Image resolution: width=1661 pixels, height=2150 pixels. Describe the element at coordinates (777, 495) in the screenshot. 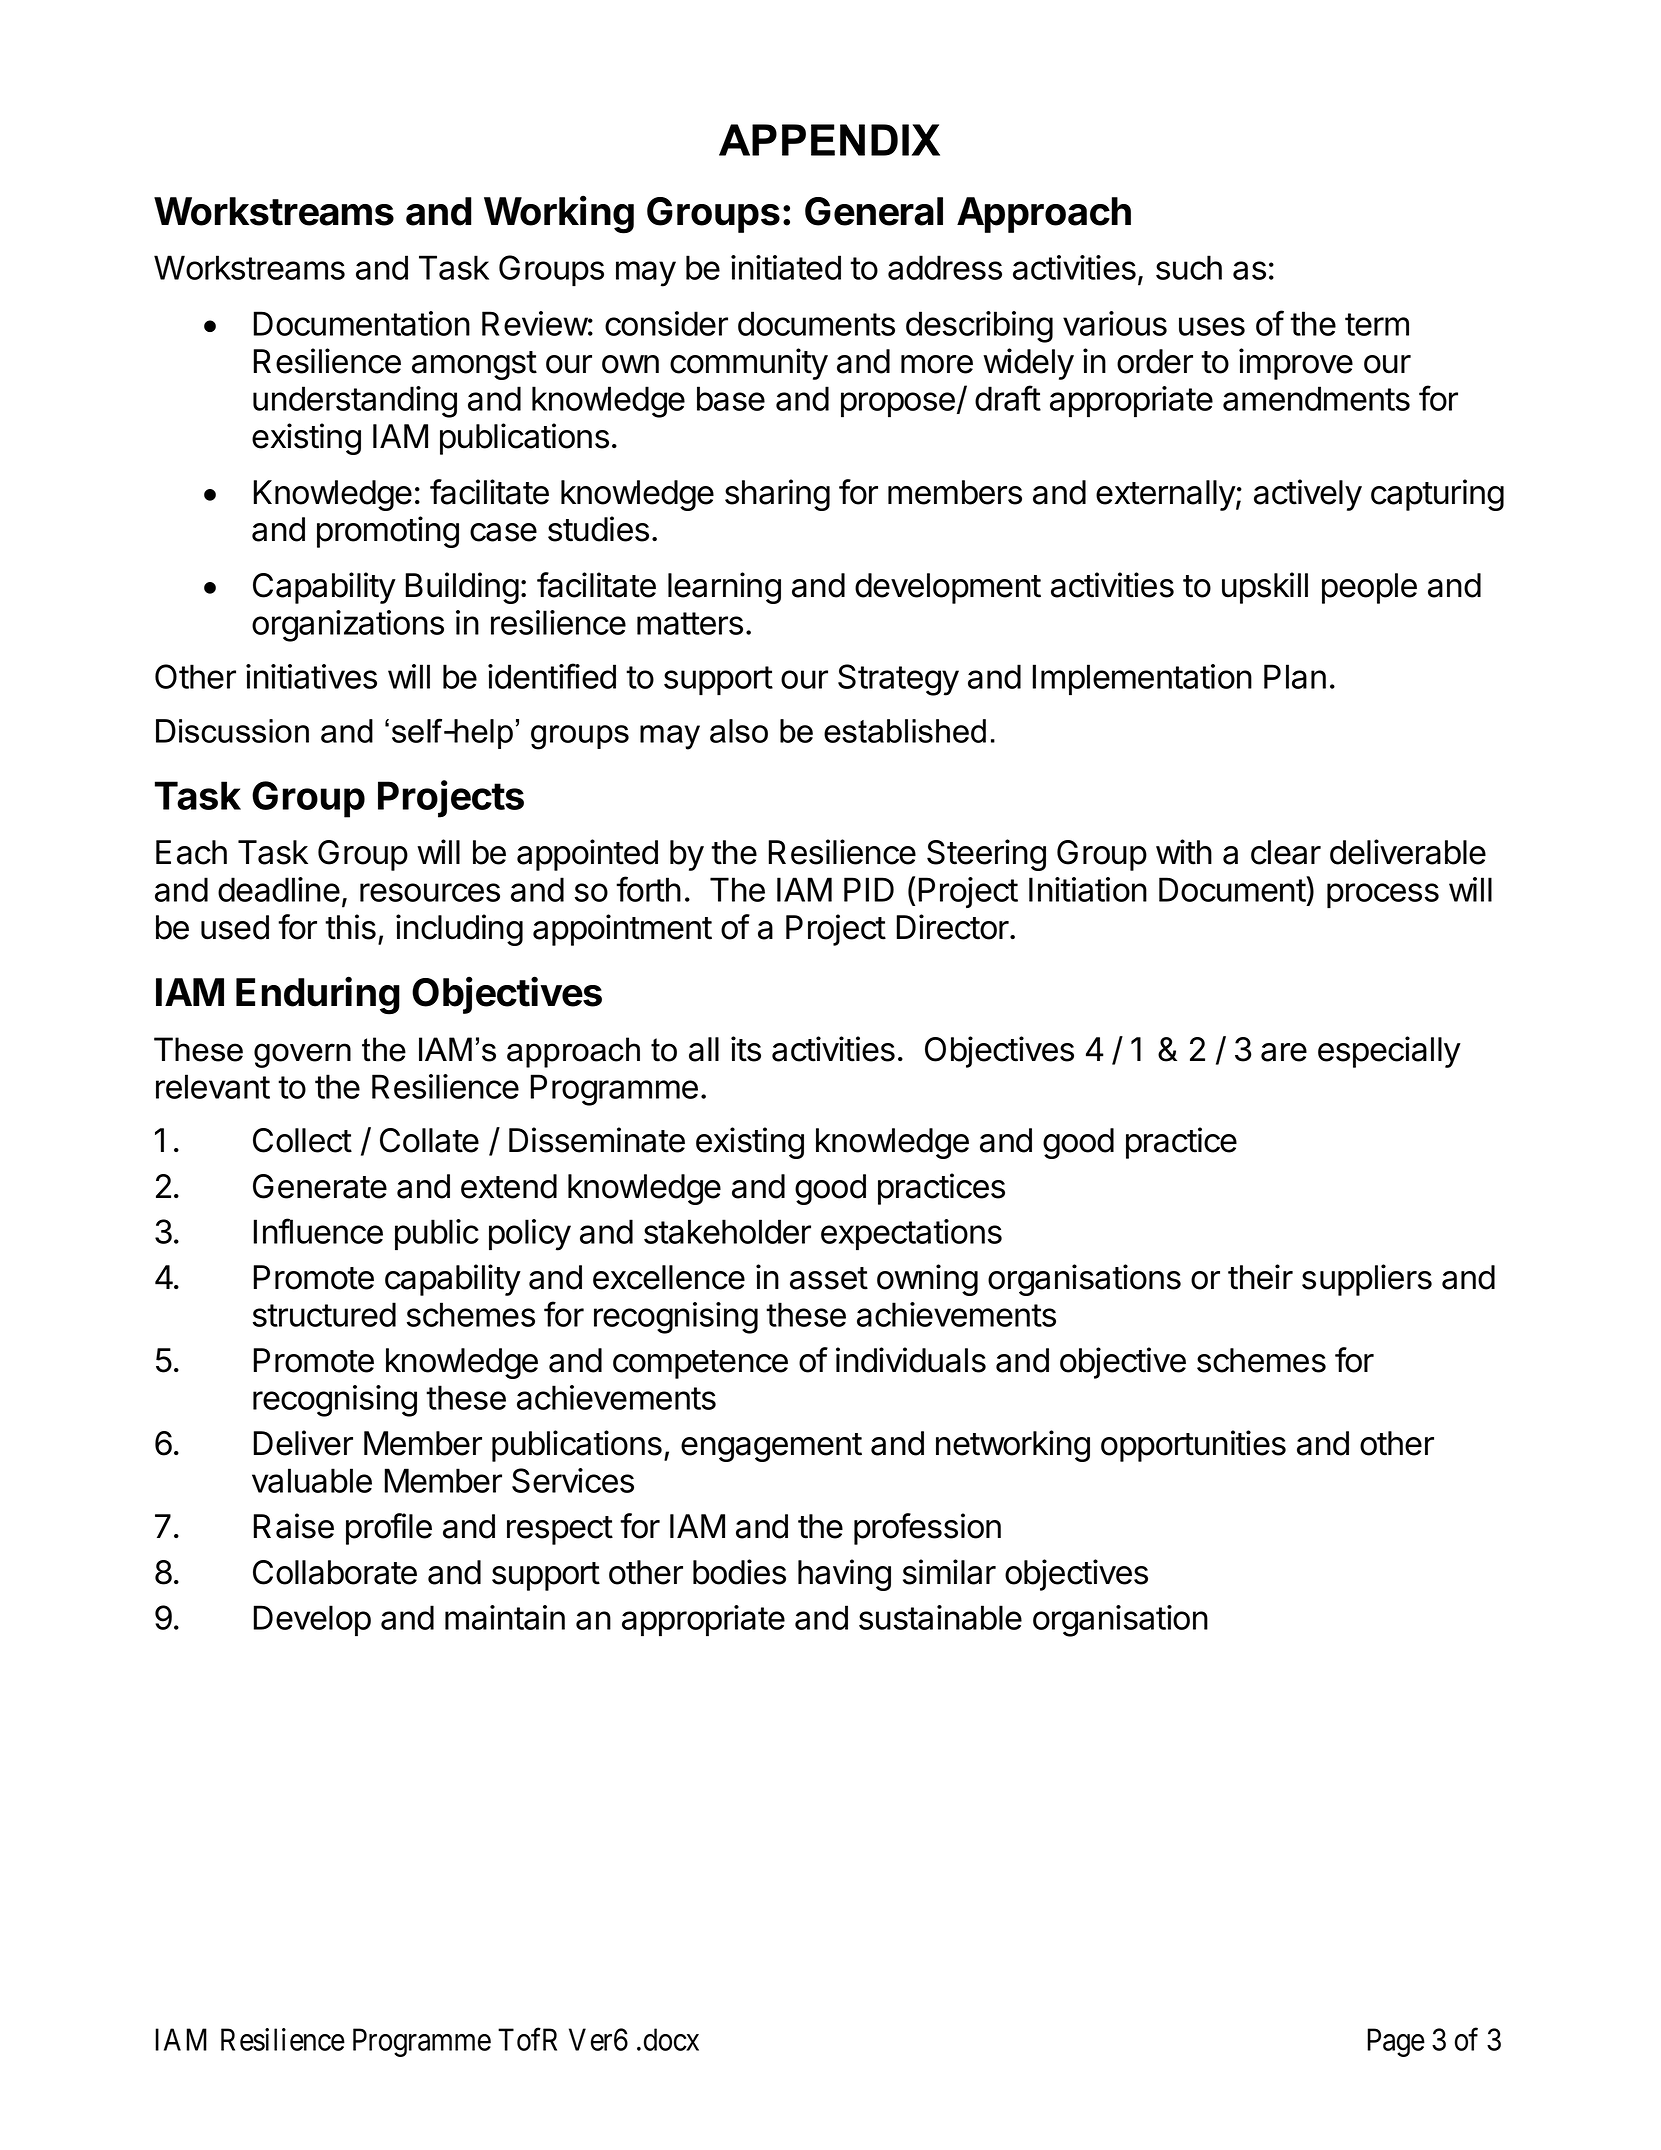

I see `sharing` at that location.
